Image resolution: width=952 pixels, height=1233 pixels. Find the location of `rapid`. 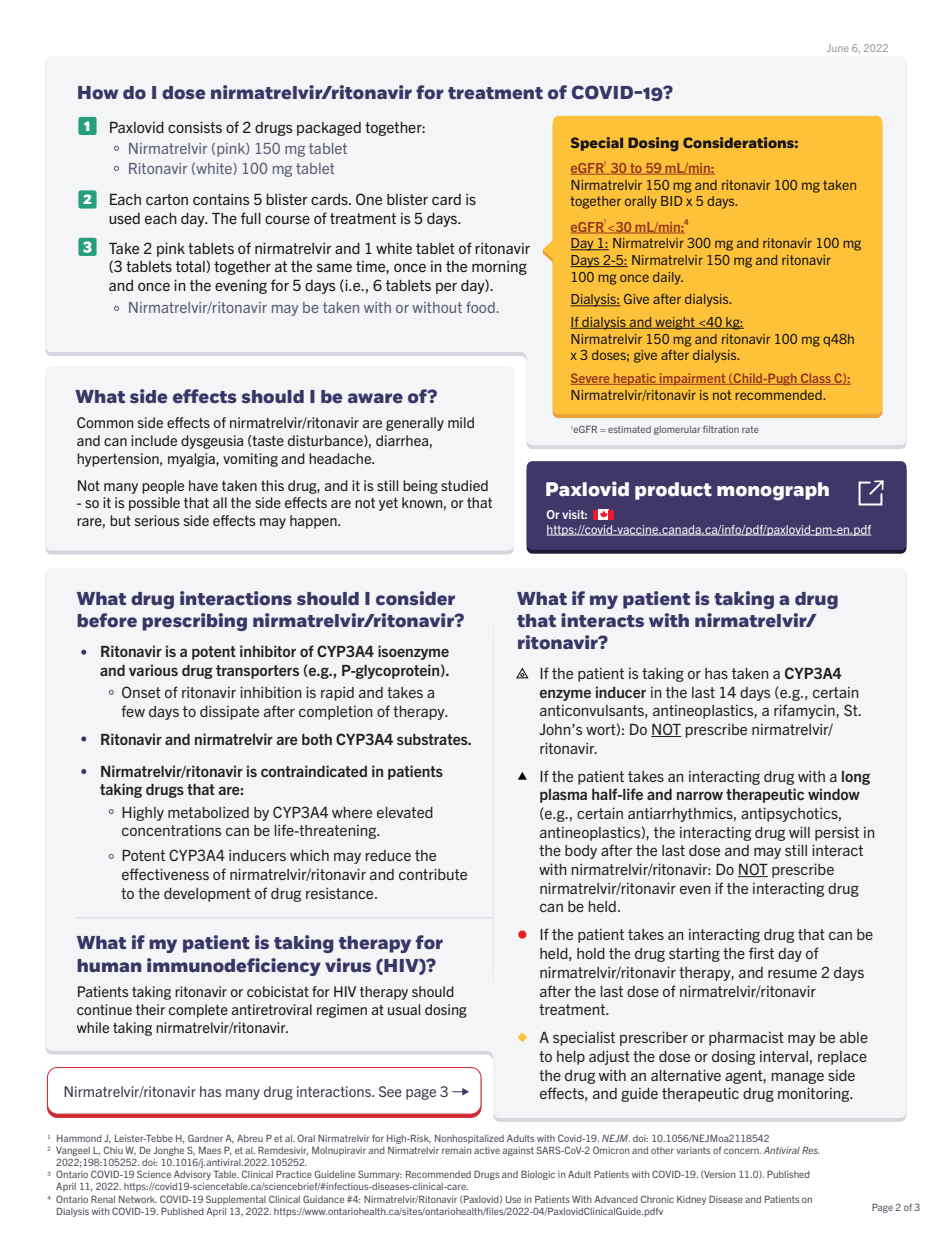

rapid is located at coordinates (337, 694).
